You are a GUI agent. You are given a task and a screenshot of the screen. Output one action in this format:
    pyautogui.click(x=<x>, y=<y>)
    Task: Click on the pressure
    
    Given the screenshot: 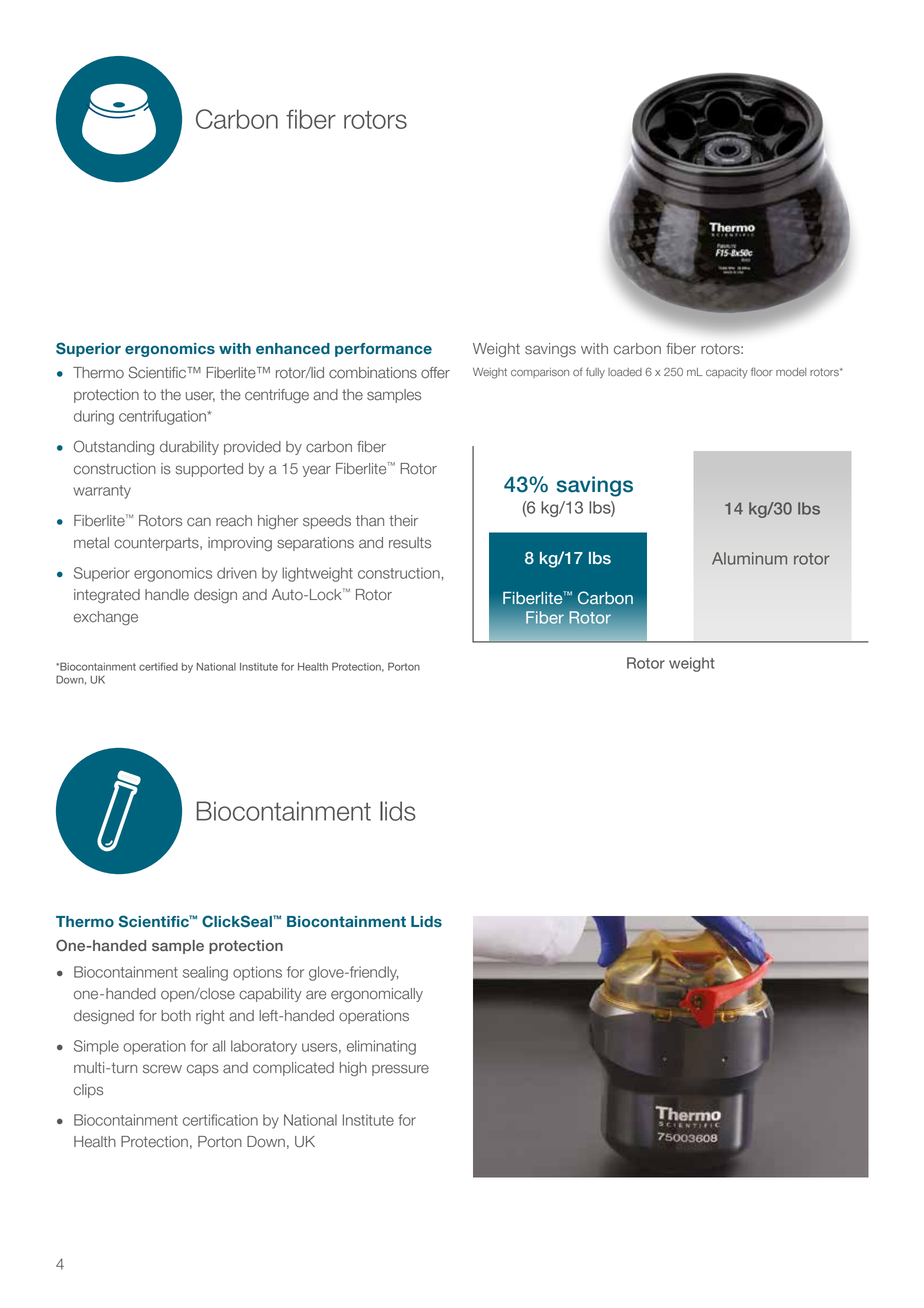 What is the action you would take?
    pyautogui.click(x=400, y=1070)
